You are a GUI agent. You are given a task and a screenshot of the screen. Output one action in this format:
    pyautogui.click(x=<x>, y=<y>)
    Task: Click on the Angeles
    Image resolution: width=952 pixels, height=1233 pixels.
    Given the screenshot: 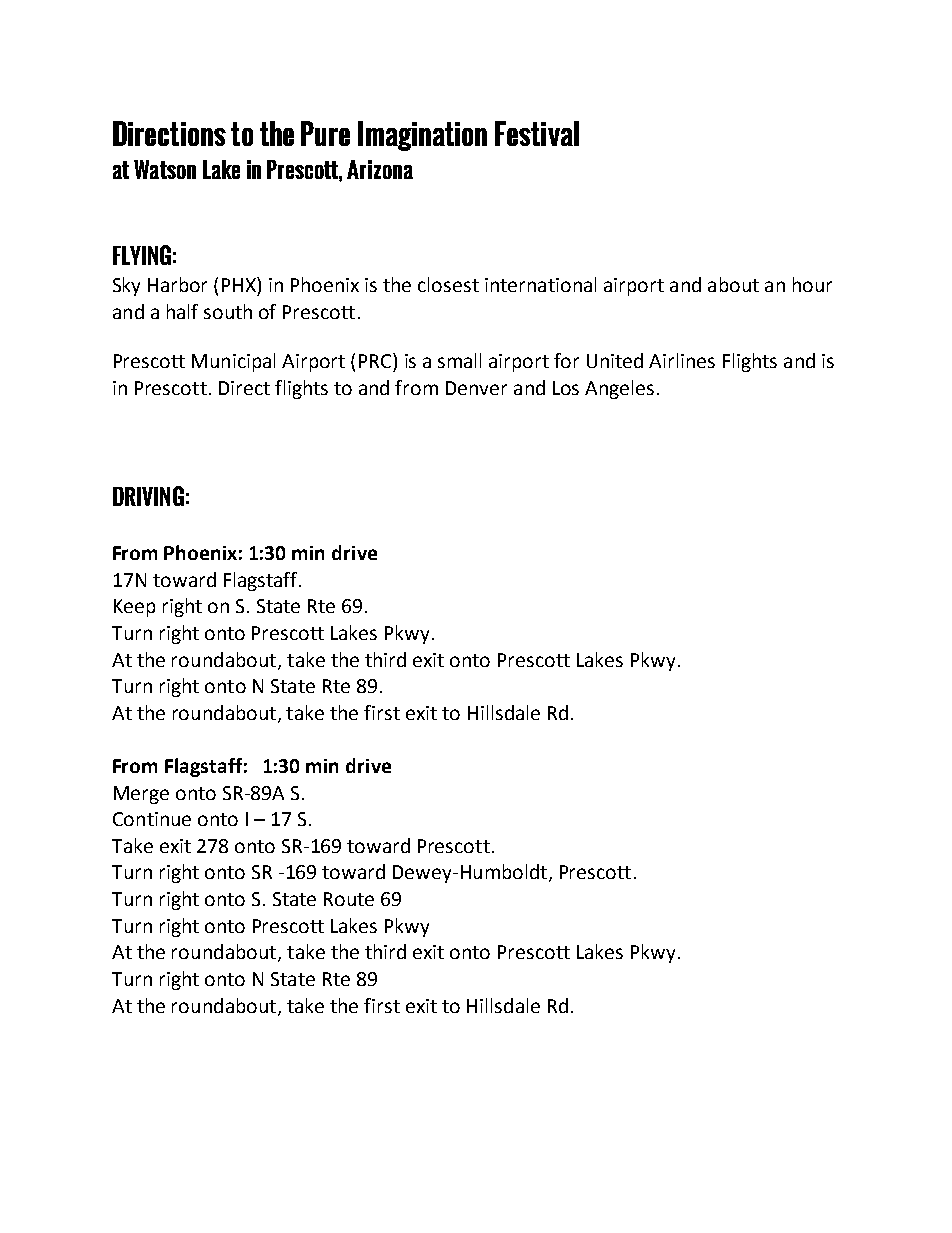 What is the action you would take?
    pyautogui.click(x=619, y=389)
